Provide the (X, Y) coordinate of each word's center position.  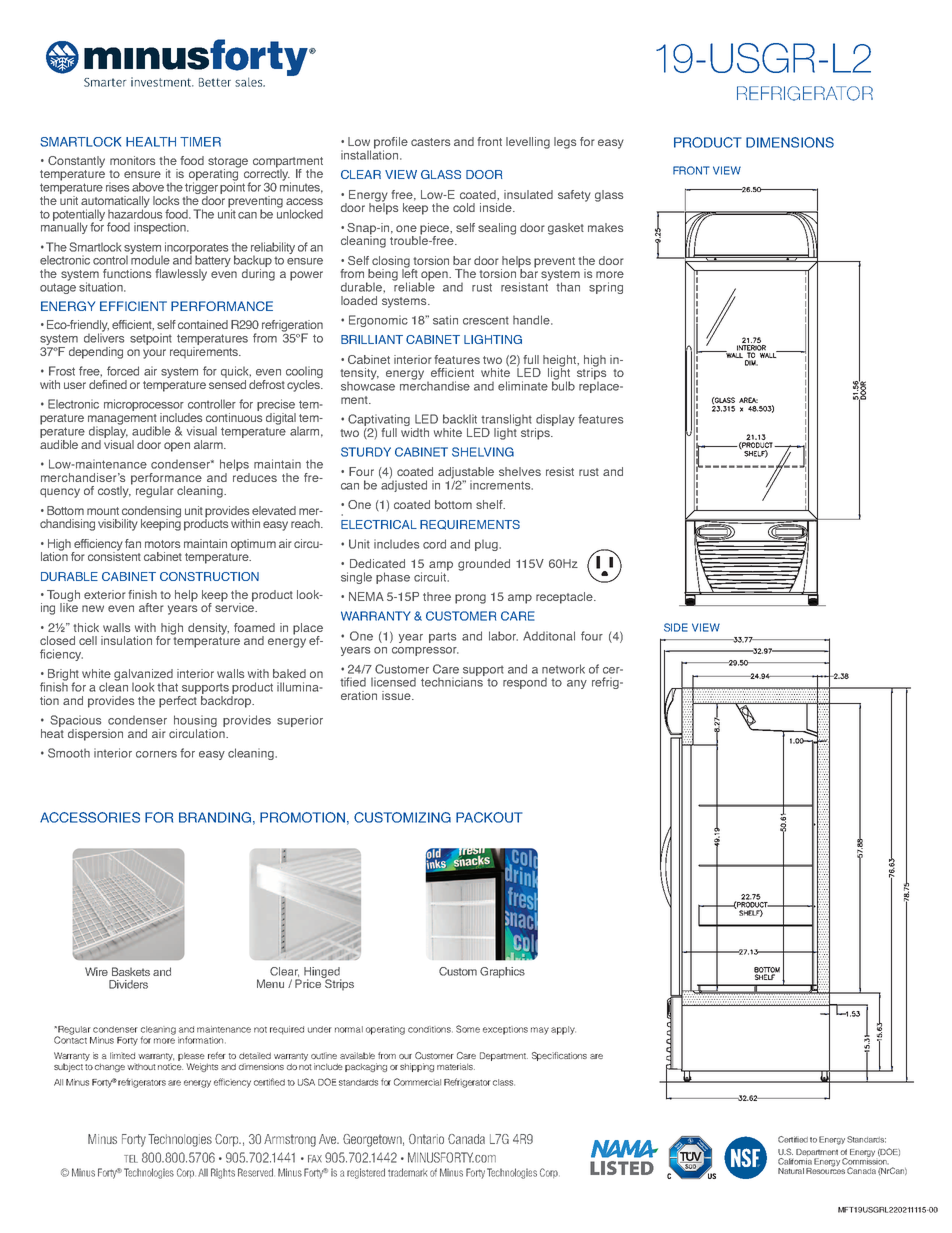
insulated (528, 194)
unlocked (300, 213)
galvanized (143, 676)
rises (117, 187)
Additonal (549, 636)
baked (289, 673)
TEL (131, 1159)
